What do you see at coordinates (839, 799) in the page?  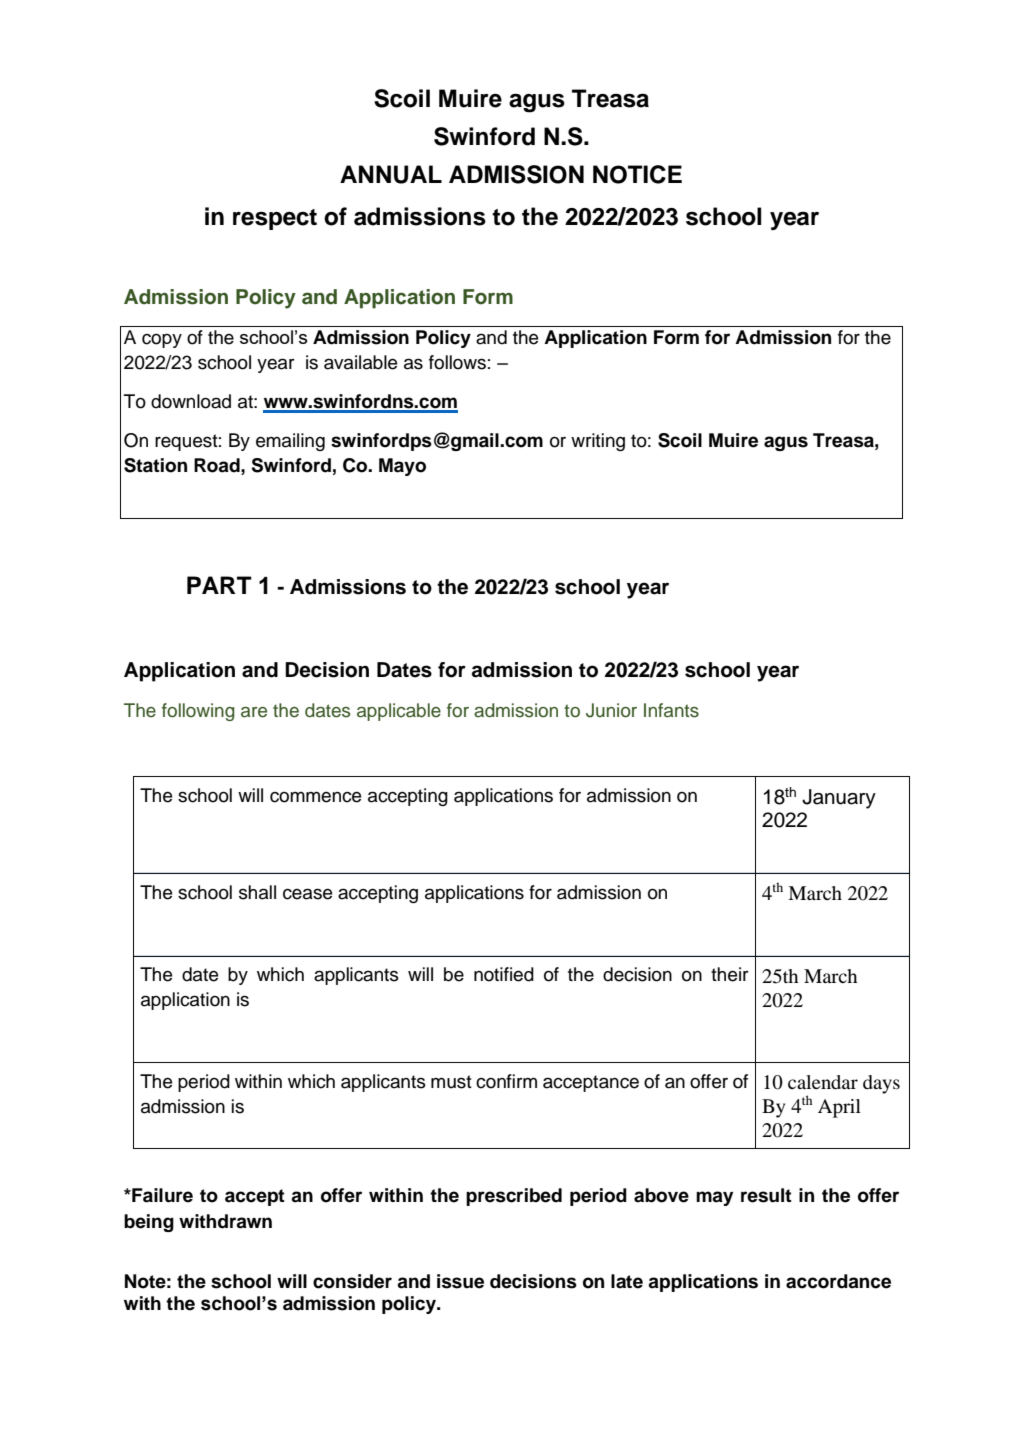 I see `January` at bounding box center [839, 799].
